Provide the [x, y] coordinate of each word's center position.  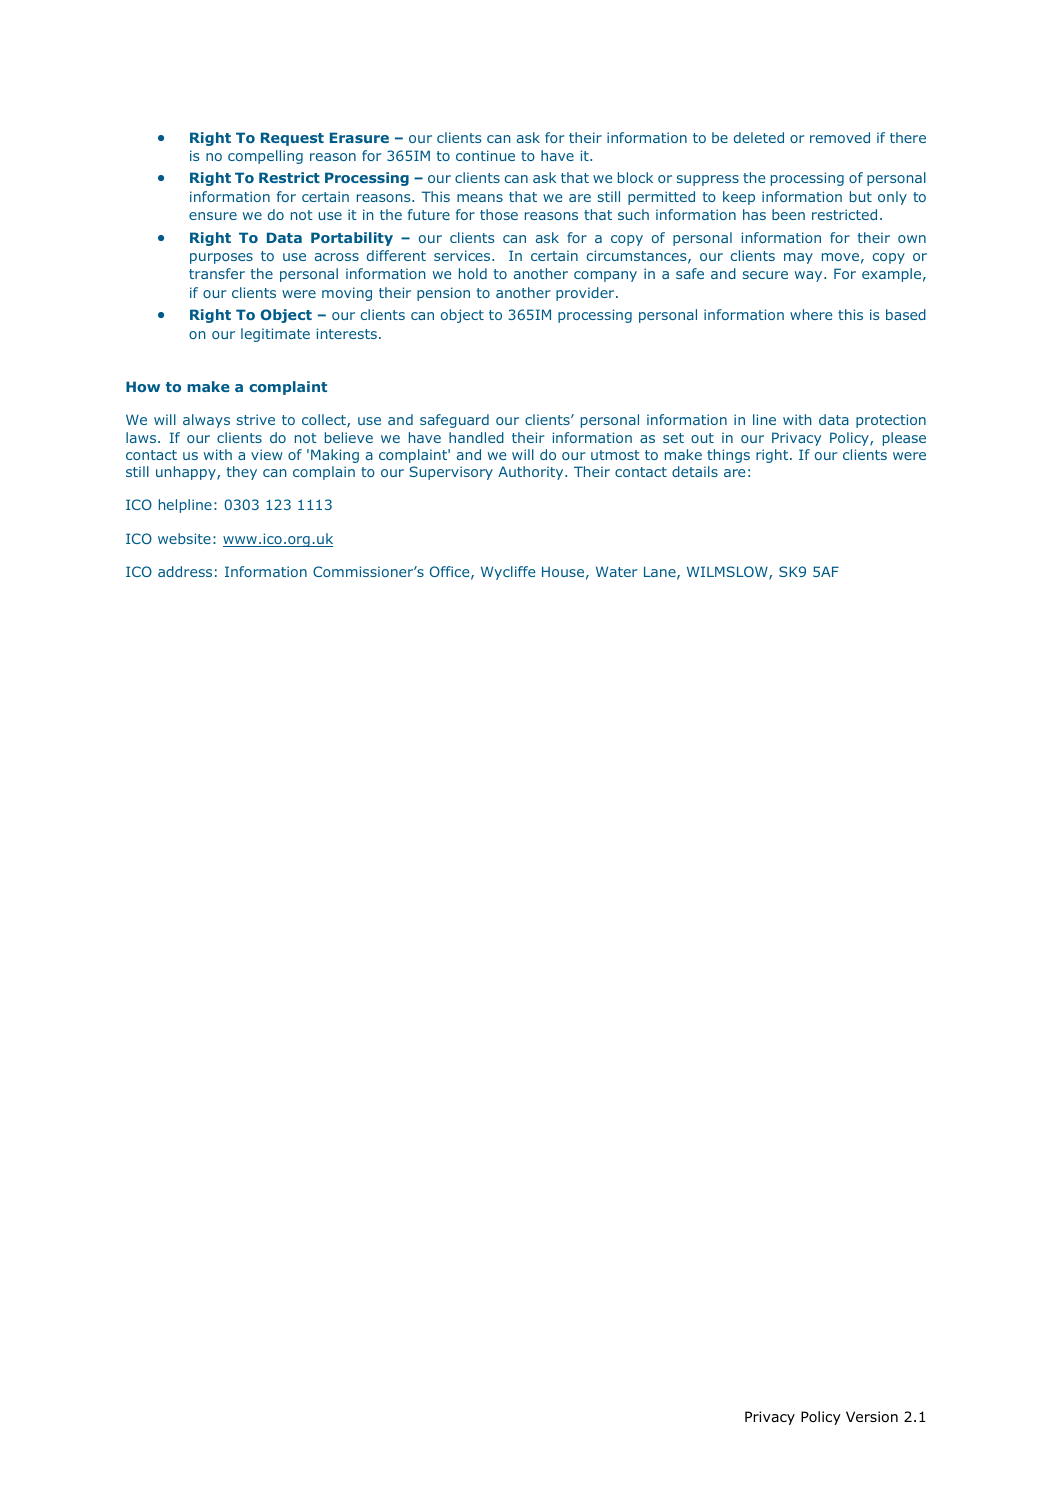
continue [485, 155]
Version [872, 1417]
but [861, 196]
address [185, 571]
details [695, 471]
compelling [265, 157]
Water [616, 571]
